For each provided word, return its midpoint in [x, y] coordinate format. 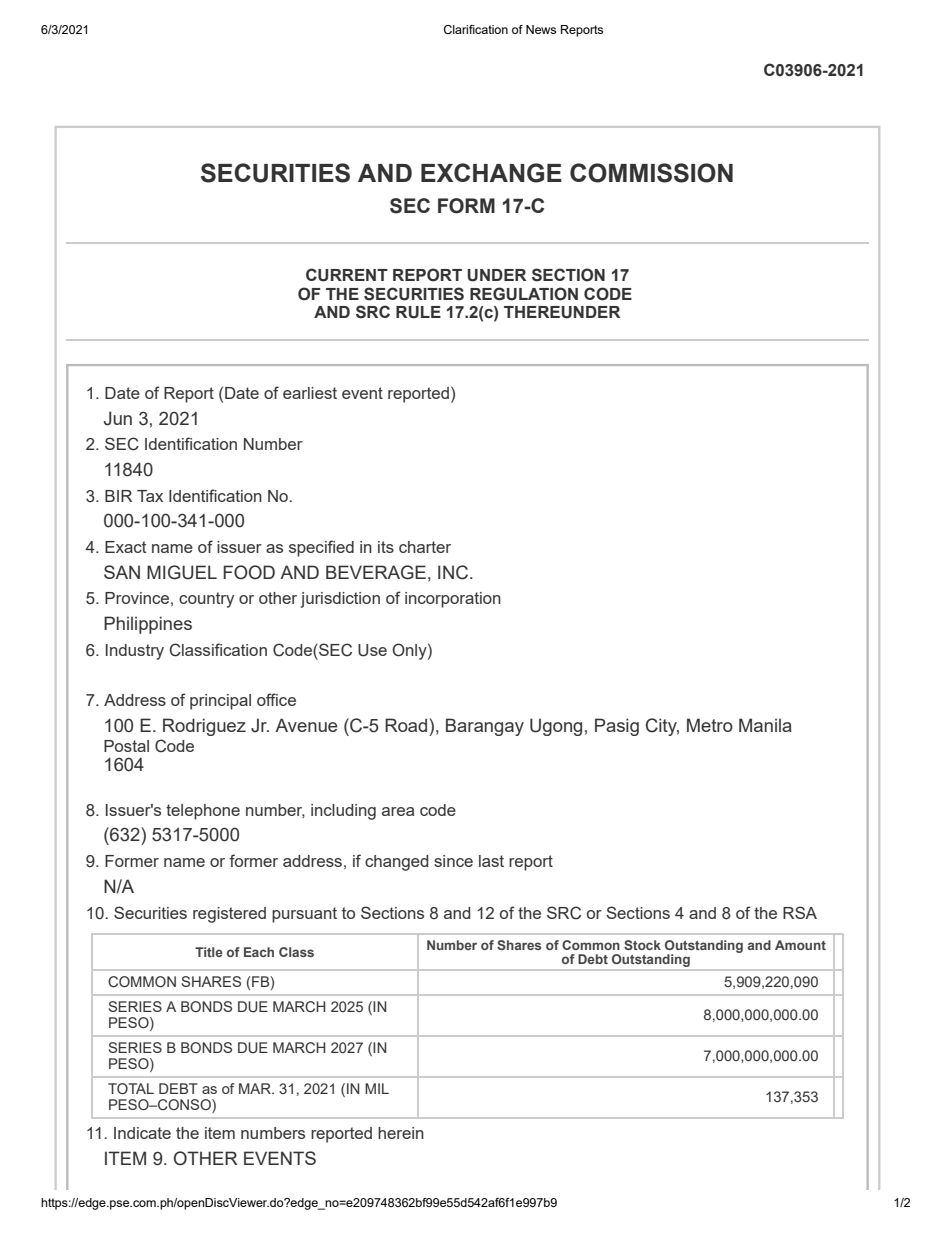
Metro [710, 725]
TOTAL [131, 1088]
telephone [203, 812]
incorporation [453, 600]
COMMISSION [651, 173]
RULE [418, 312]
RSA [800, 912]
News [541, 29]
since [453, 861]
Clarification [476, 29]
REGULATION [524, 294]
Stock [642, 945]
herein [401, 1133]
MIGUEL [182, 572]
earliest [310, 393]
